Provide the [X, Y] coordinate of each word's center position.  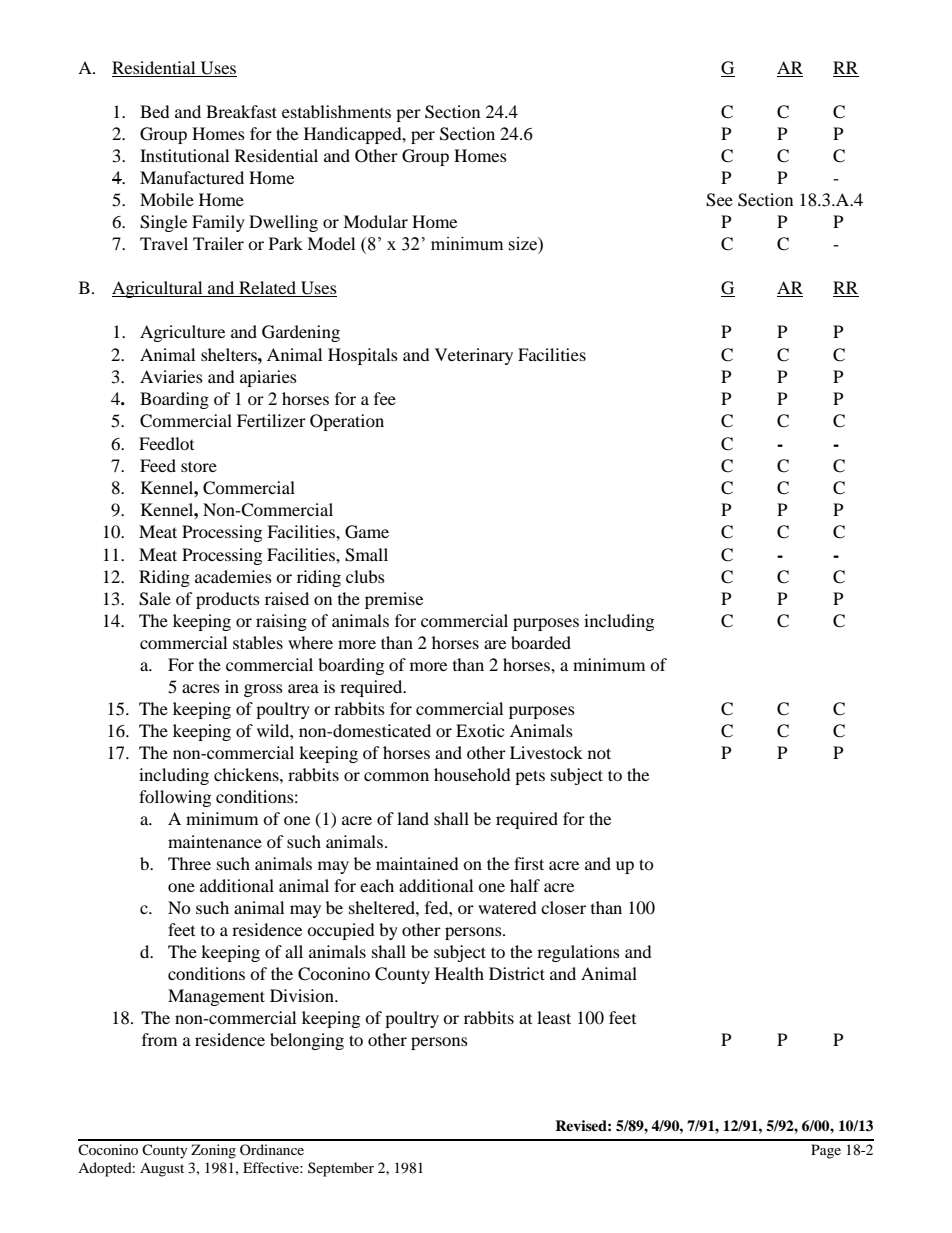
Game [367, 532]
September [341, 1169]
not [599, 753]
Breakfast [241, 111]
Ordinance [272, 1149]
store [199, 466]
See [719, 200]
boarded [541, 642]
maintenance [215, 841]
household [472, 774]
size [523, 244]
